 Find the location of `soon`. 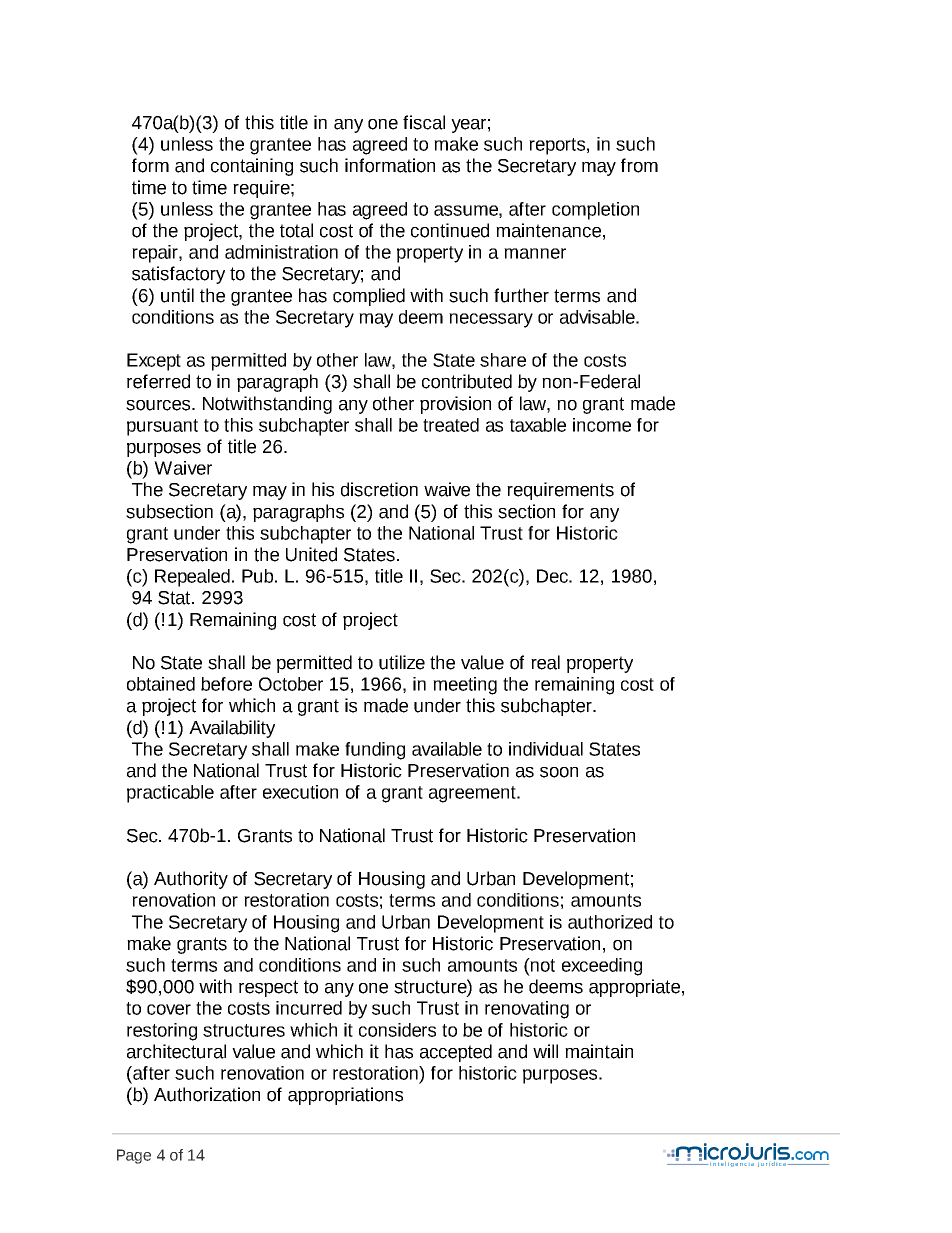

soon is located at coordinates (559, 772).
